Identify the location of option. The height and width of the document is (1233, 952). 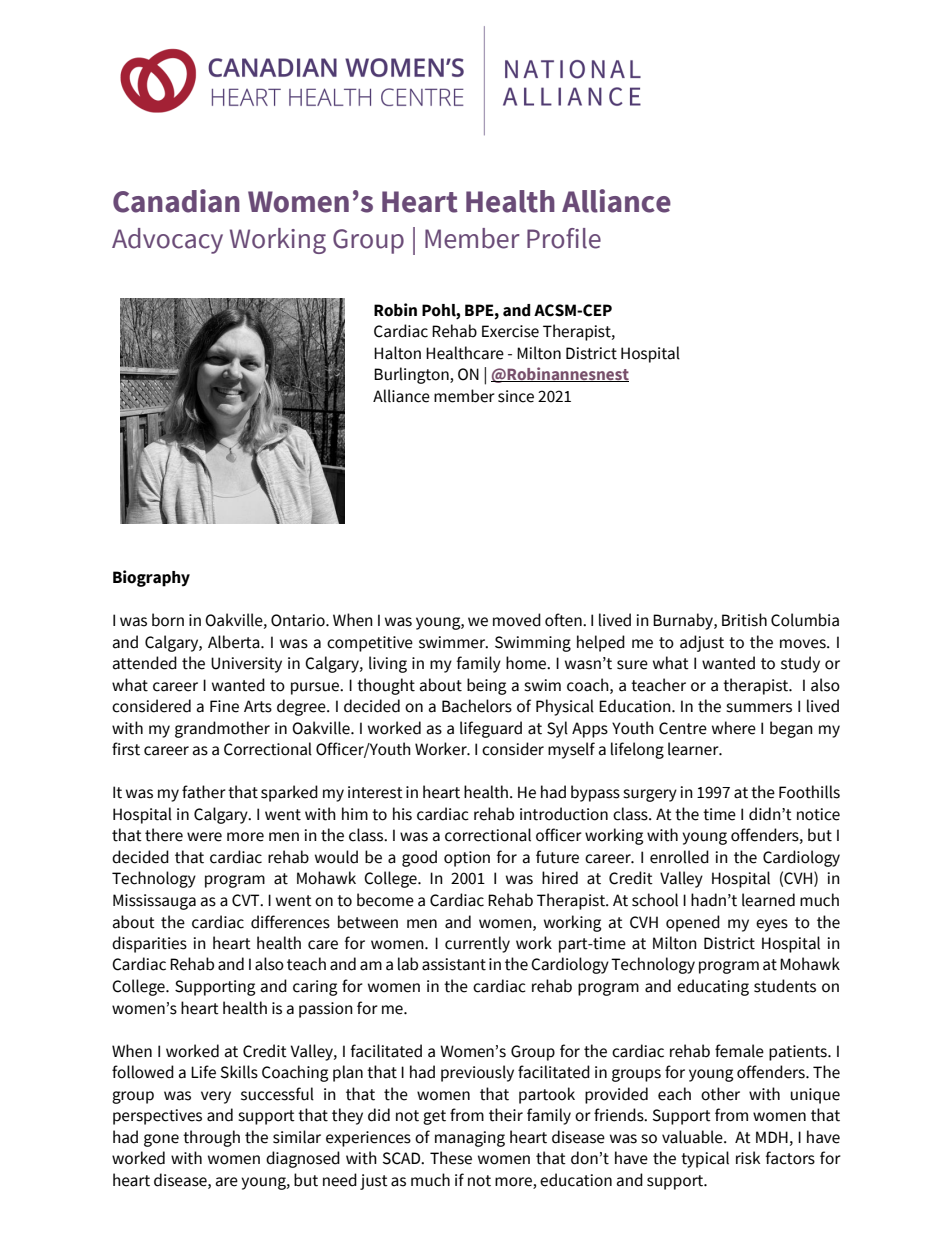
(467, 859).
